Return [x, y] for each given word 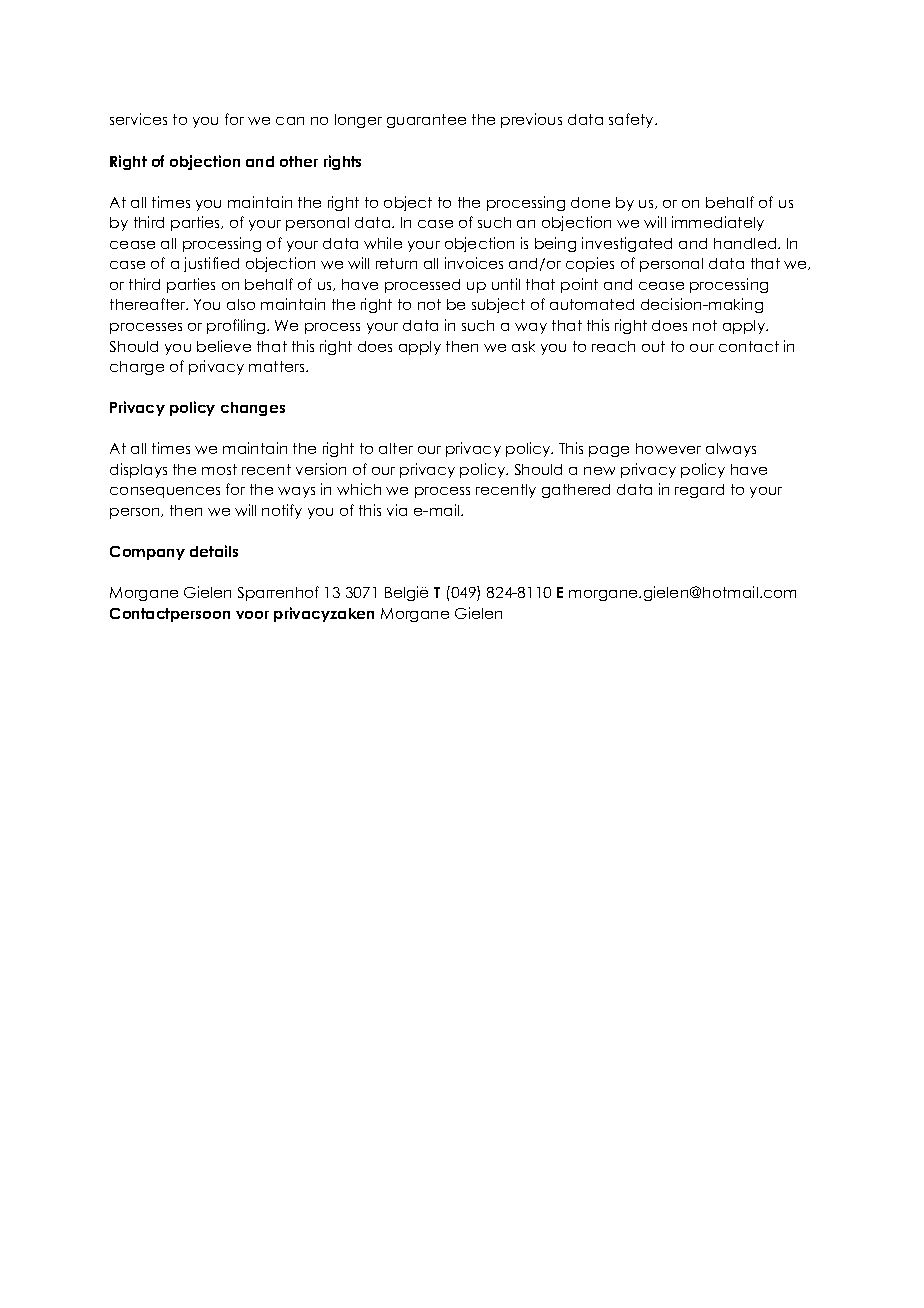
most [219, 469]
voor [252, 615]
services [138, 119]
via [397, 510]
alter [396, 448]
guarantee [426, 121]
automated [592, 304]
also [241, 304]
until [506, 284]
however [668, 448]
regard [699, 491]
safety [632, 120]
